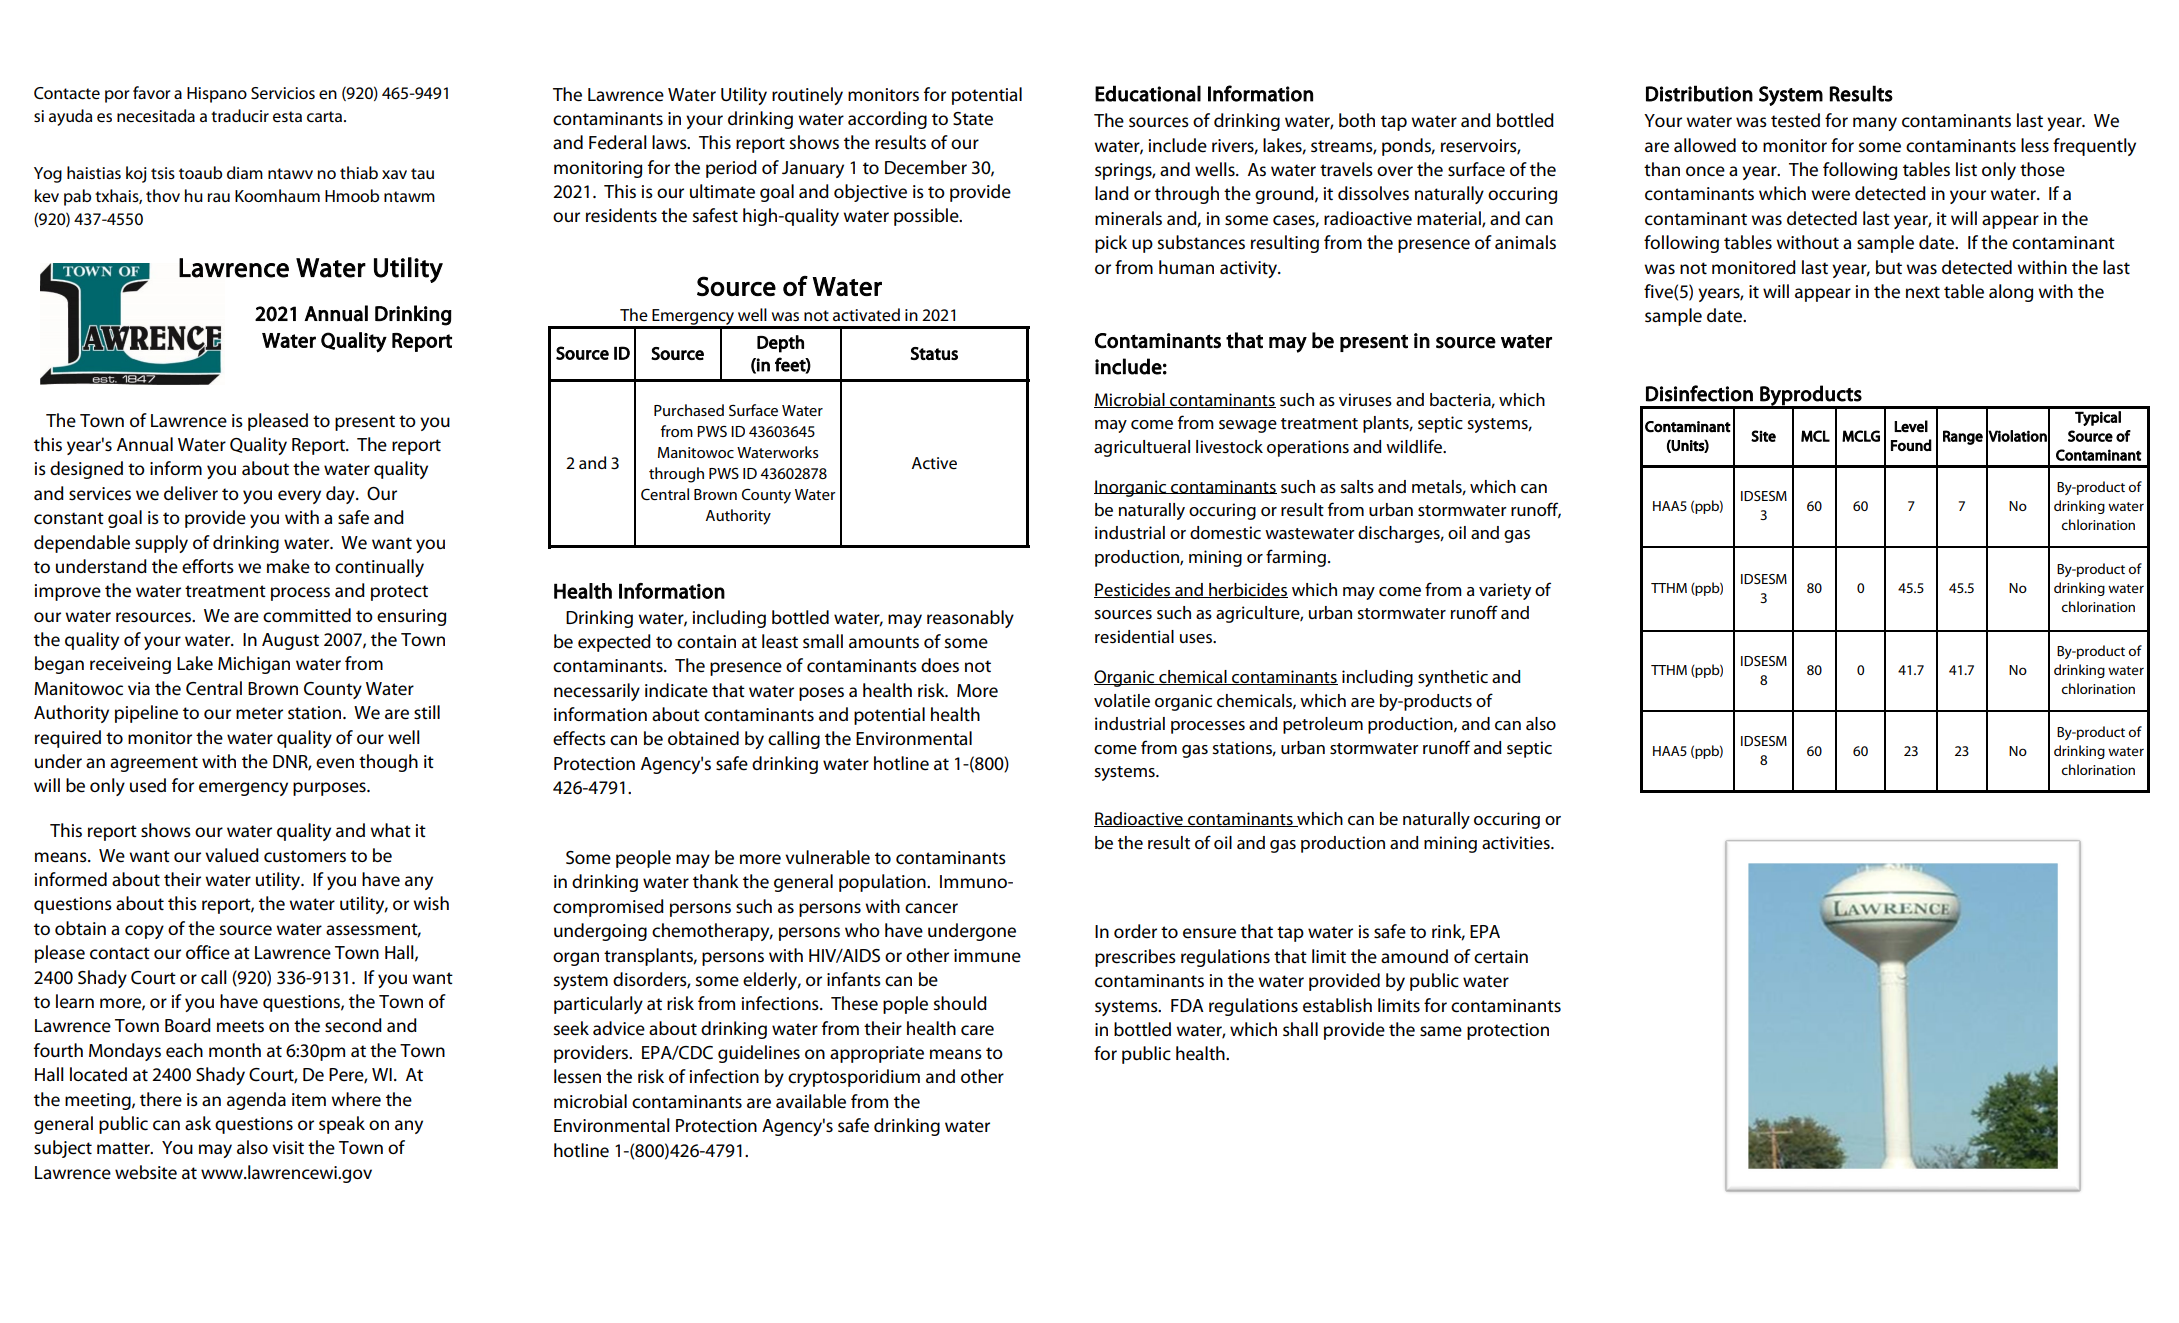 This document has width=2179, height=1323. I want to click on livestock, so click(1229, 447).
